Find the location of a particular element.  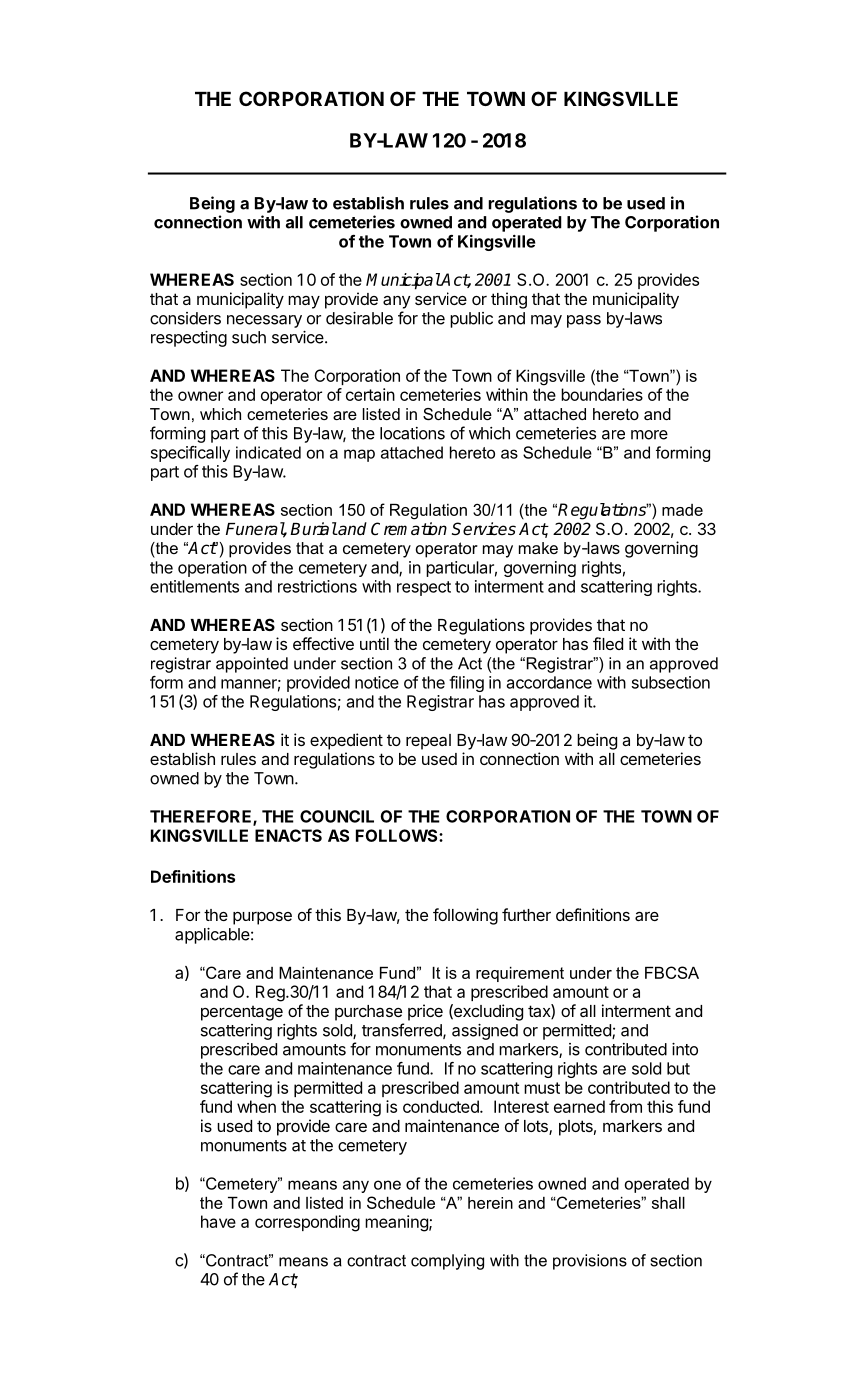

into is located at coordinates (685, 1049).
